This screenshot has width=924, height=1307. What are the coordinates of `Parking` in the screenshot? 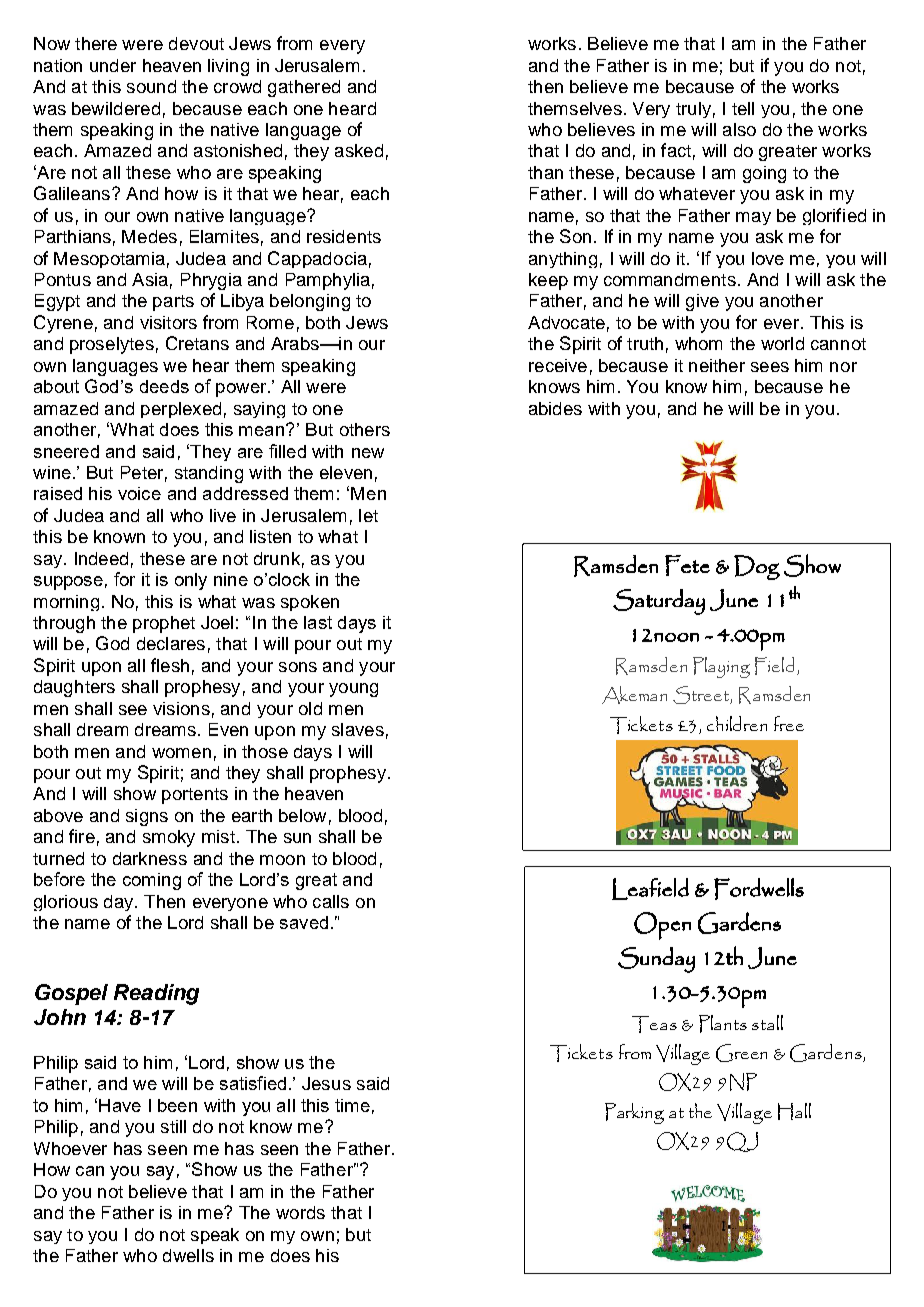 It's located at (634, 1113).
